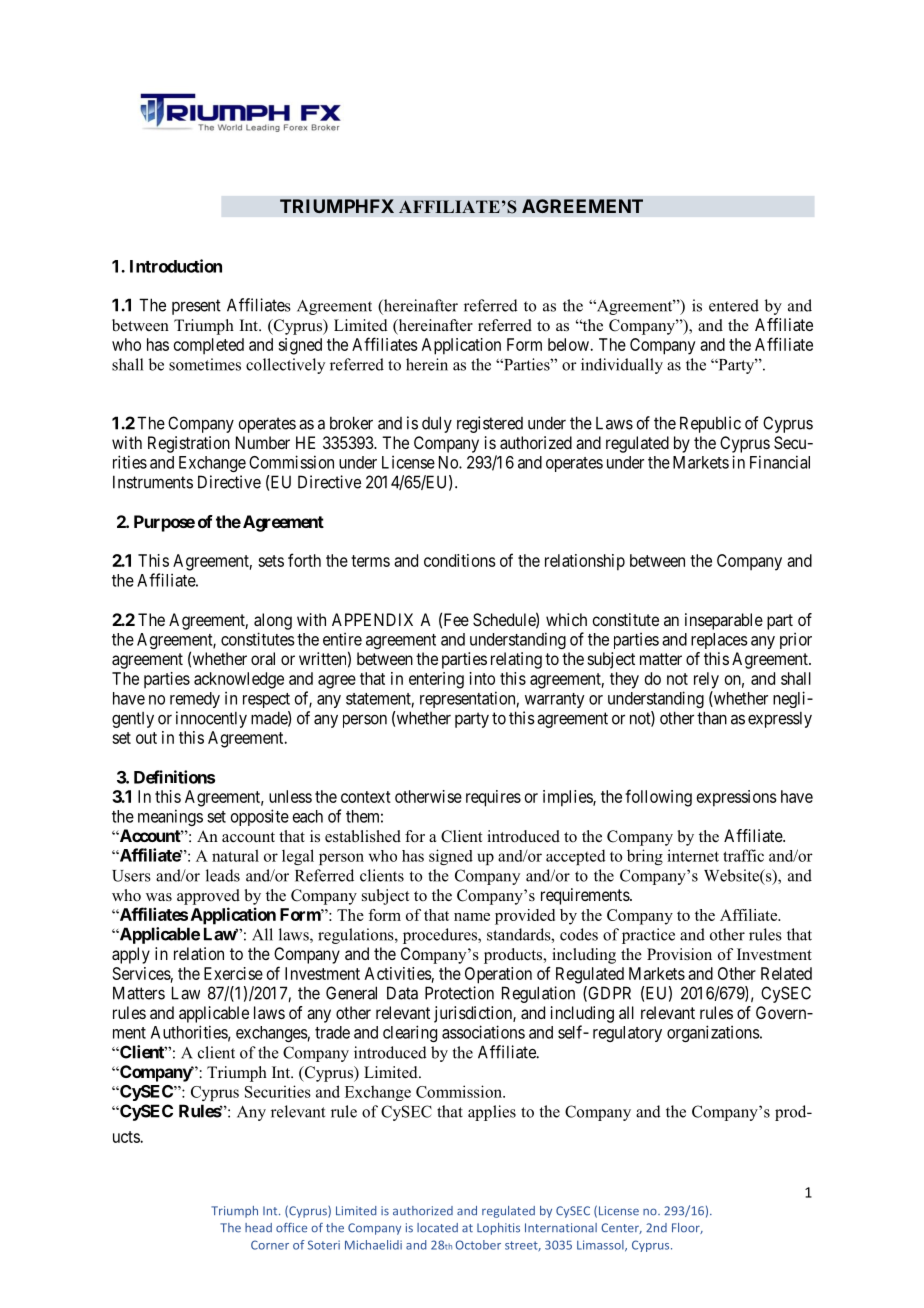 This screenshot has height=1308, width=924. What do you see at coordinates (734, 305) in the screenshot?
I see `entered` at bounding box center [734, 305].
